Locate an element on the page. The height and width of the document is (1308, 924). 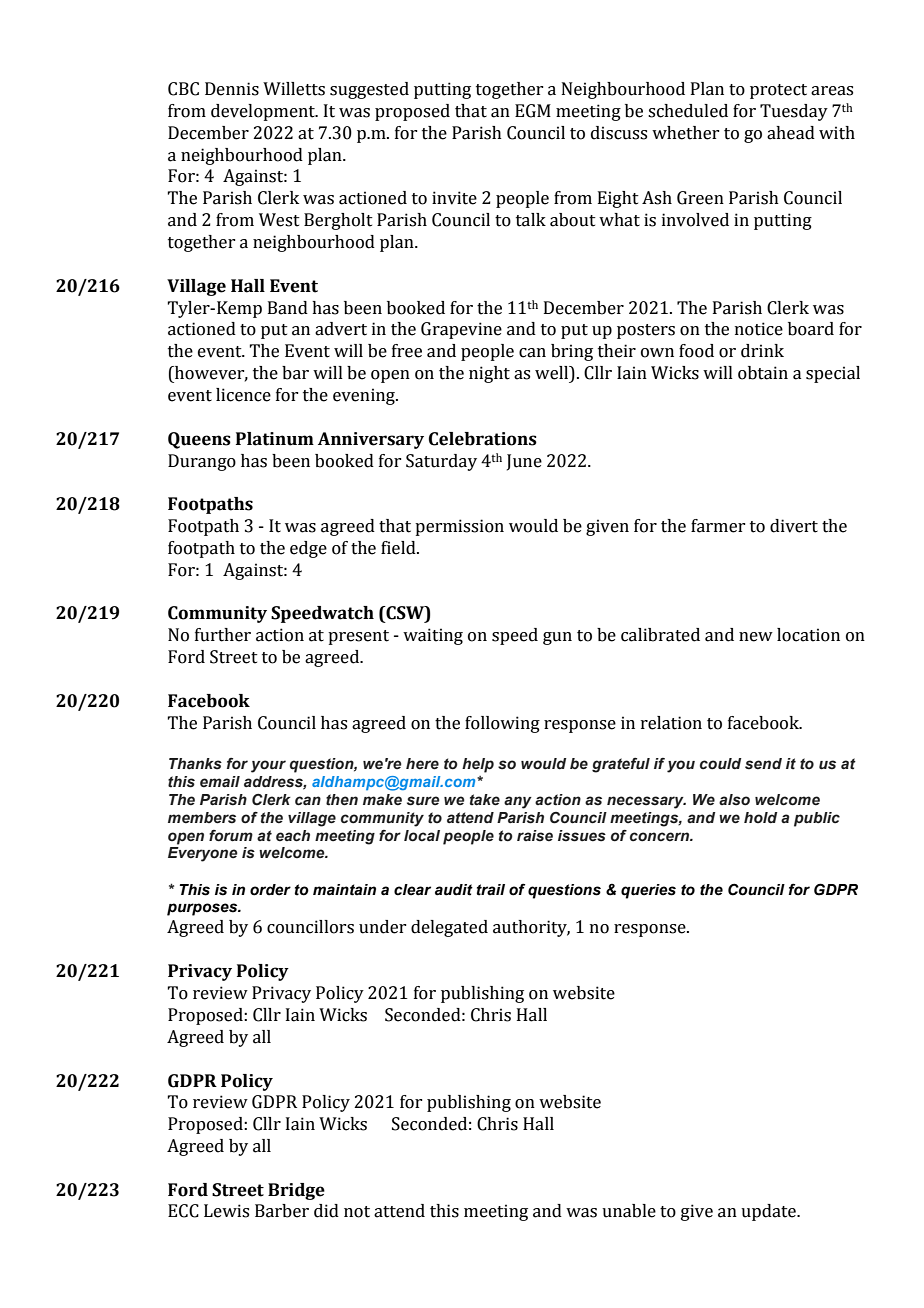
development is located at coordinates (264, 112).
